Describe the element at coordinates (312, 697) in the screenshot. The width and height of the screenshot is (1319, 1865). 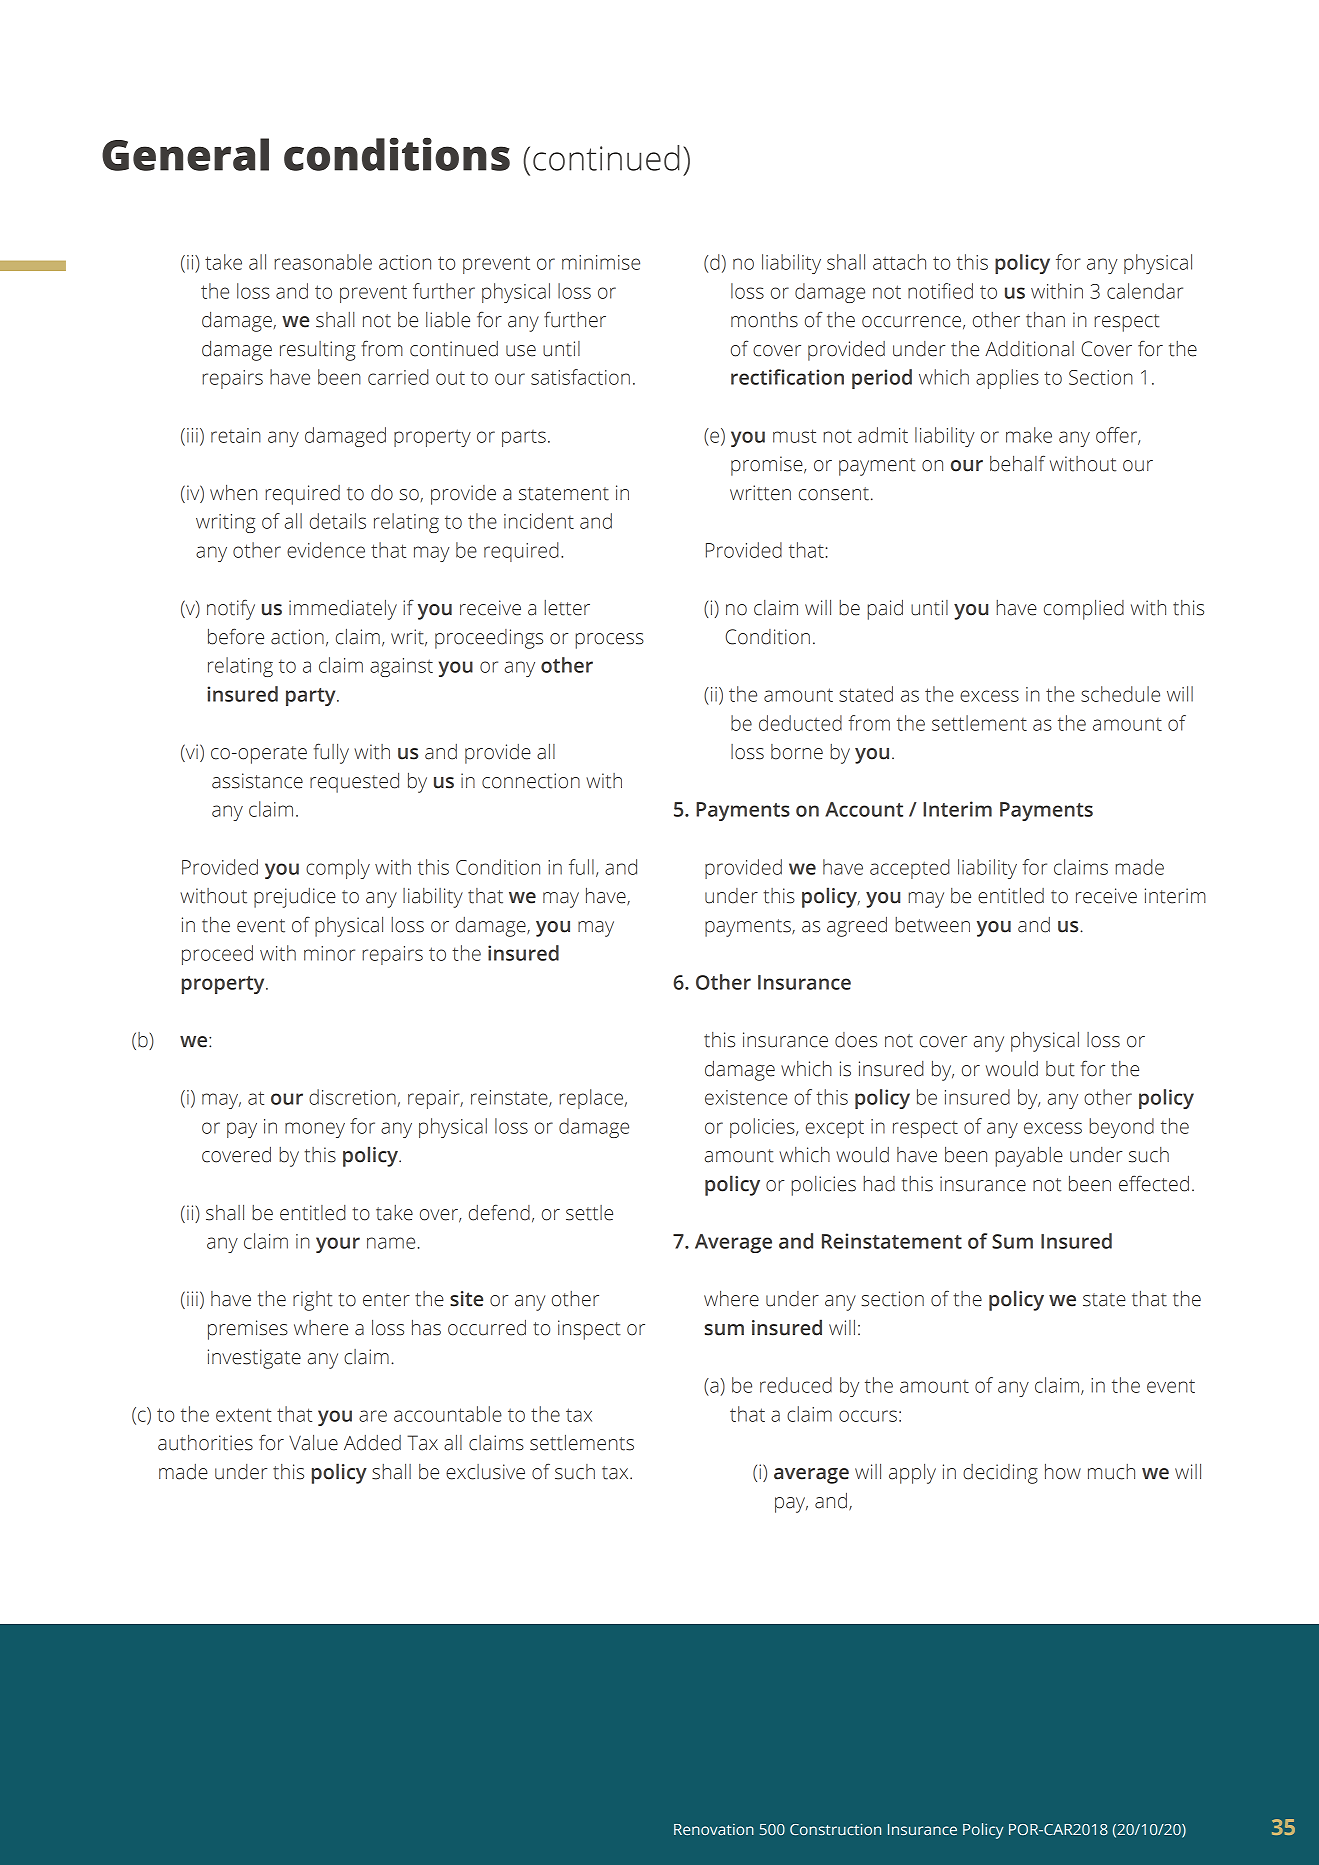
I see `party` at that location.
